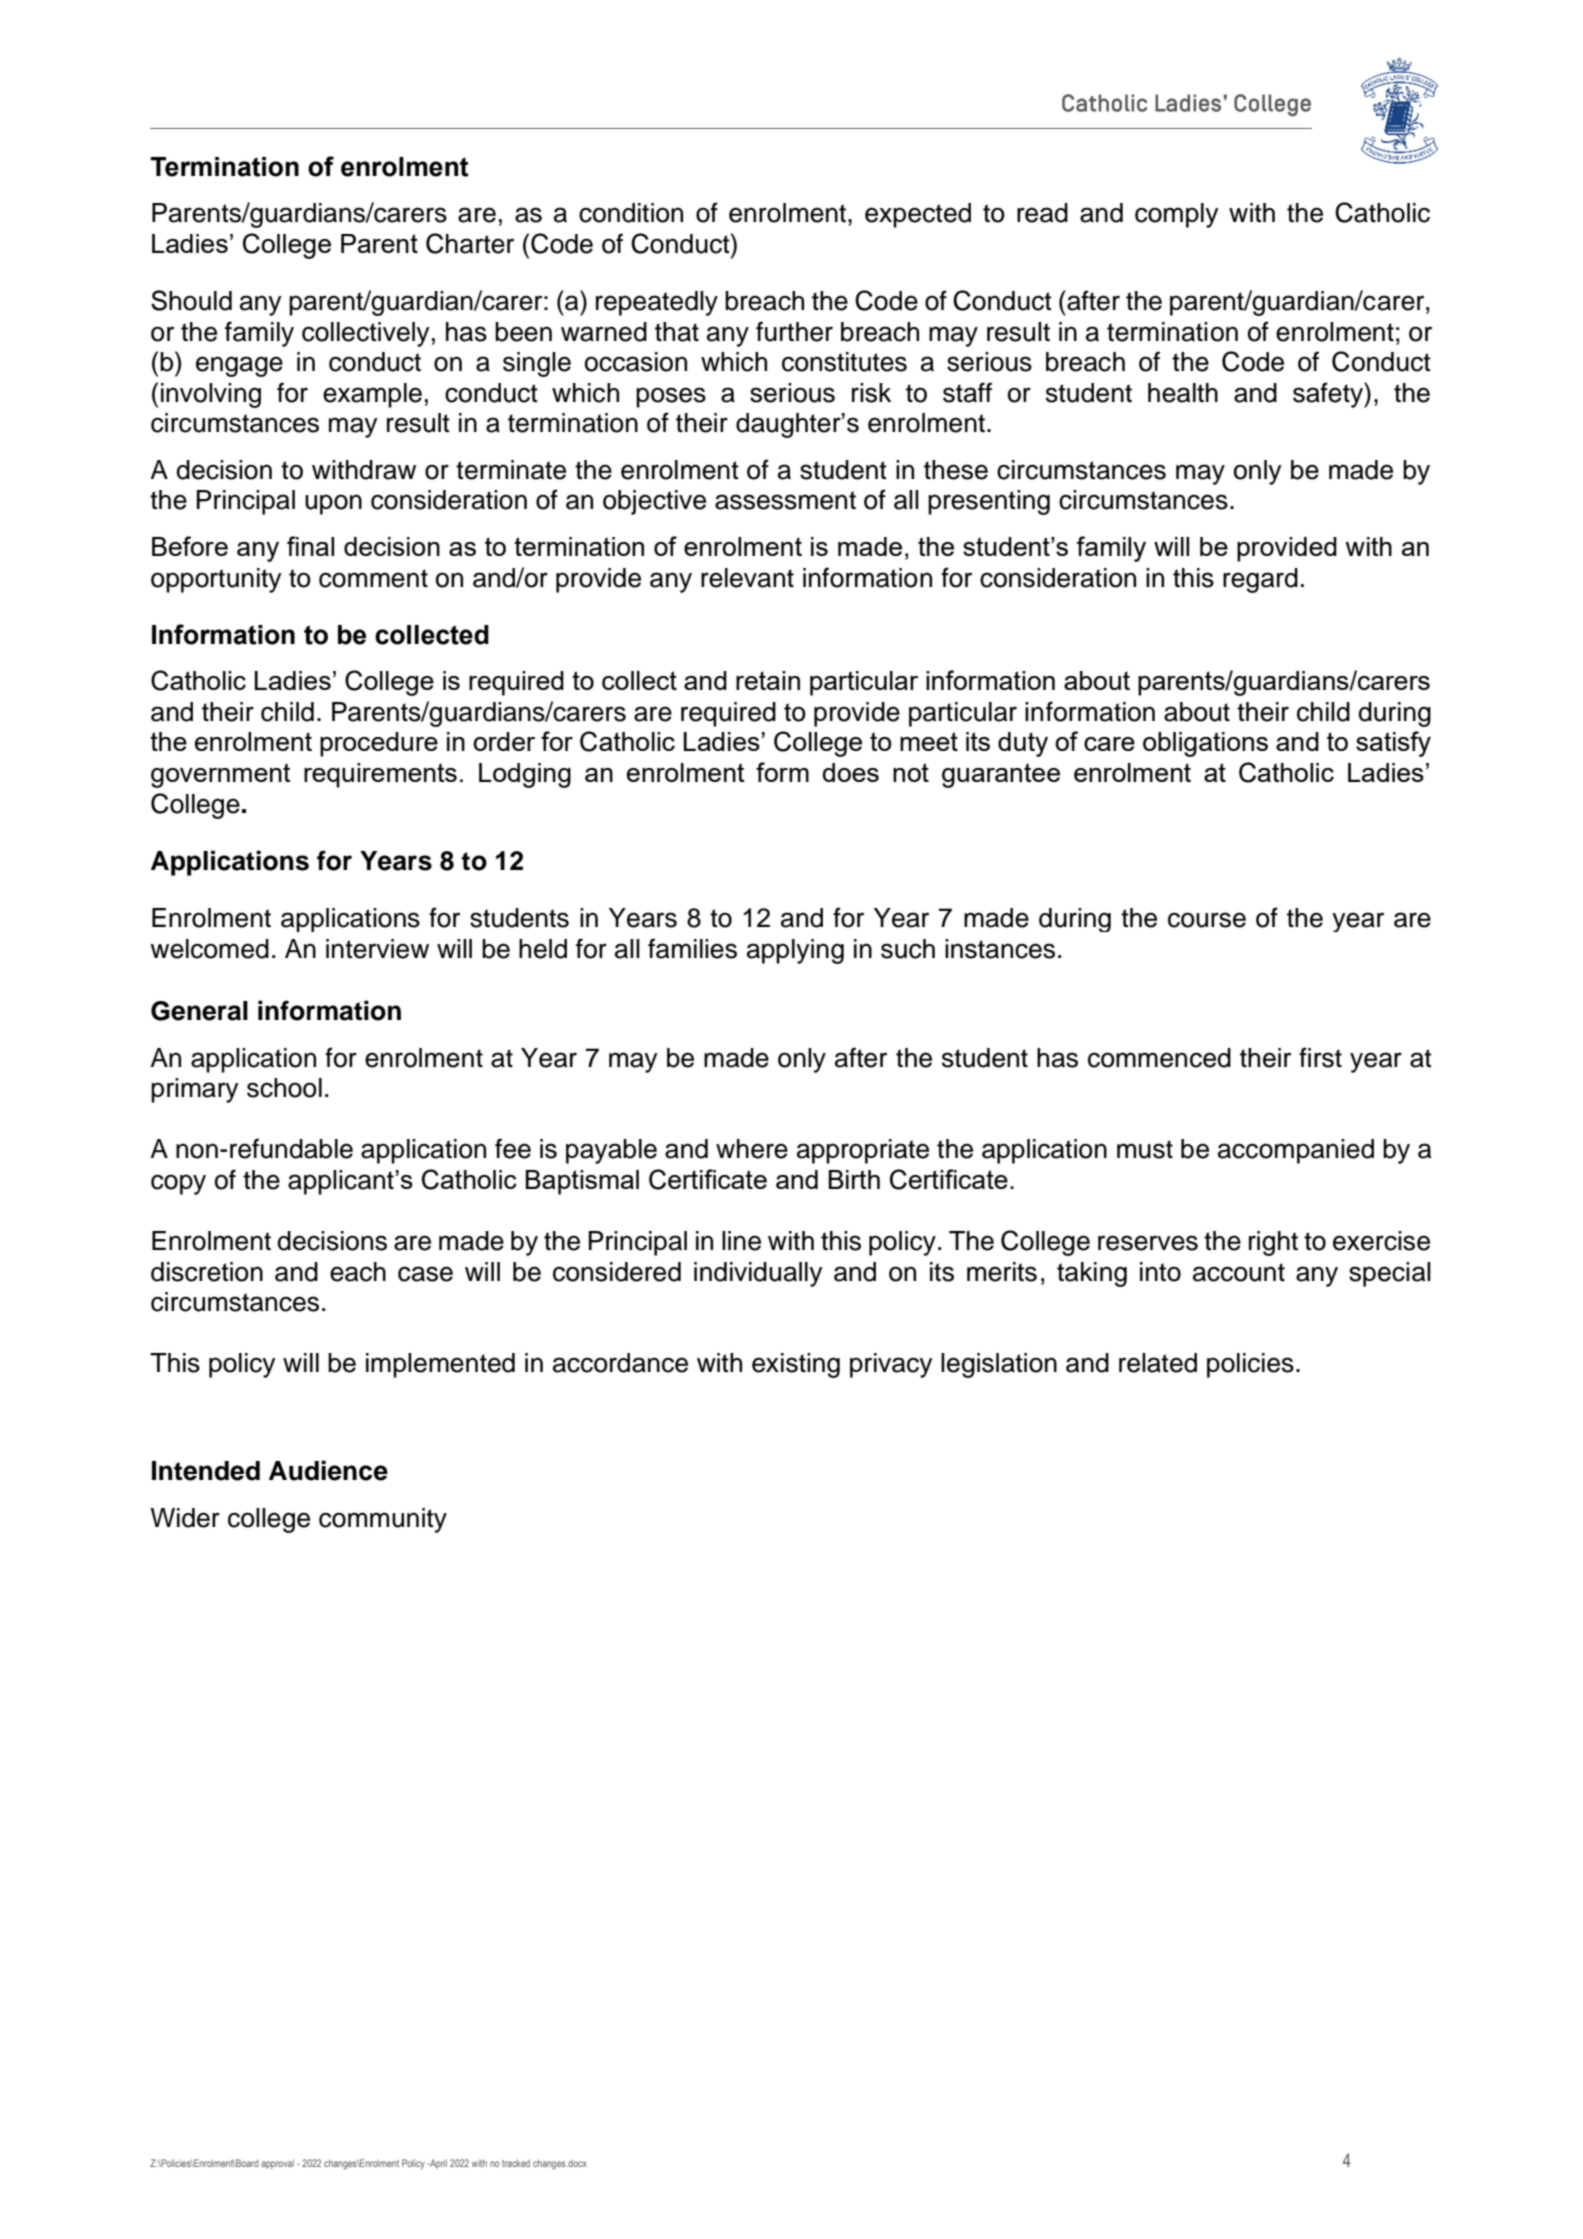  What do you see at coordinates (891, 1365) in the screenshot?
I see `privacy` at bounding box center [891, 1365].
